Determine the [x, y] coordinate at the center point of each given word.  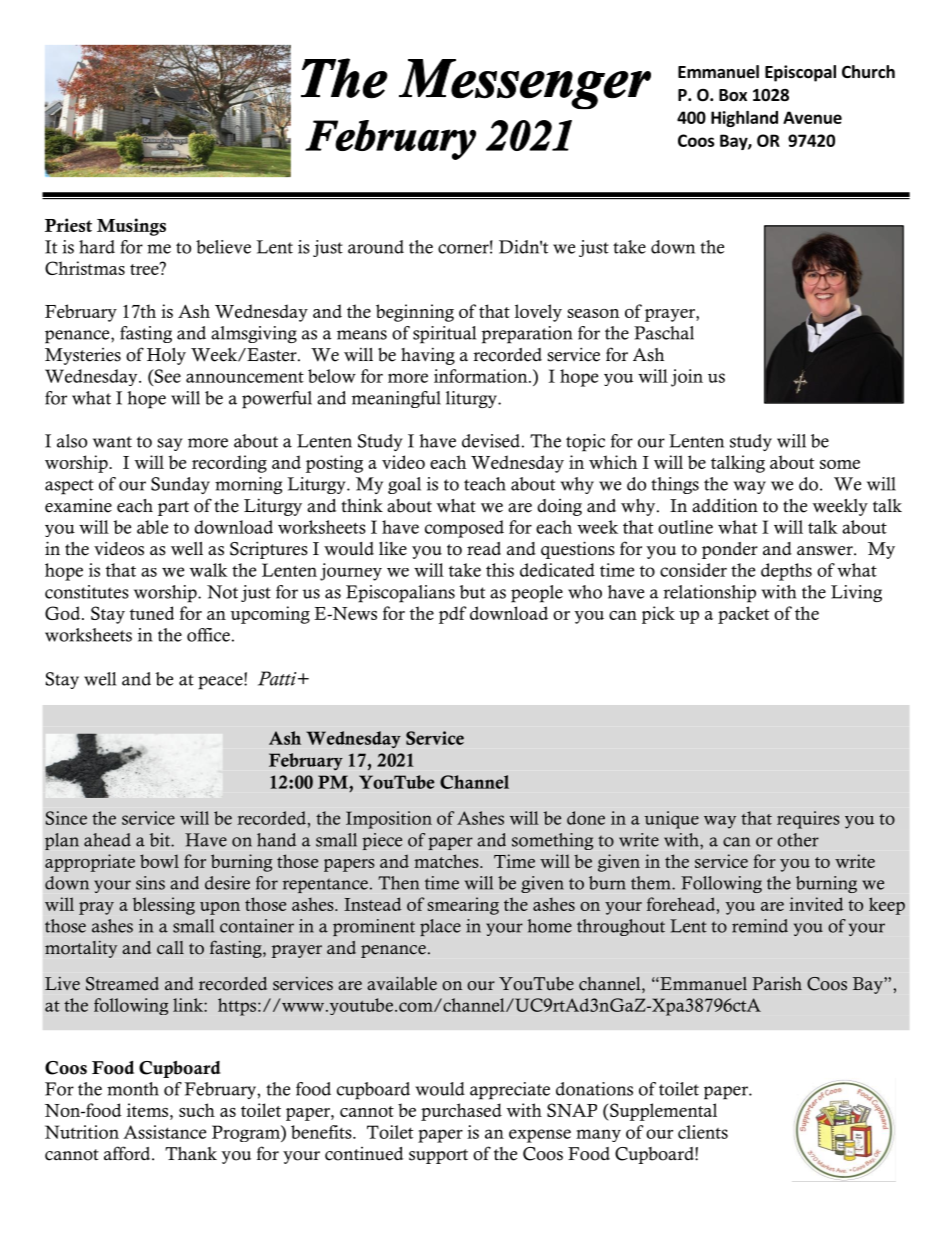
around [376, 247]
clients [703, 1132]
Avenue [812, 117]
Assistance [164, 1132]
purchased [461, 1112]
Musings [131, 227]
